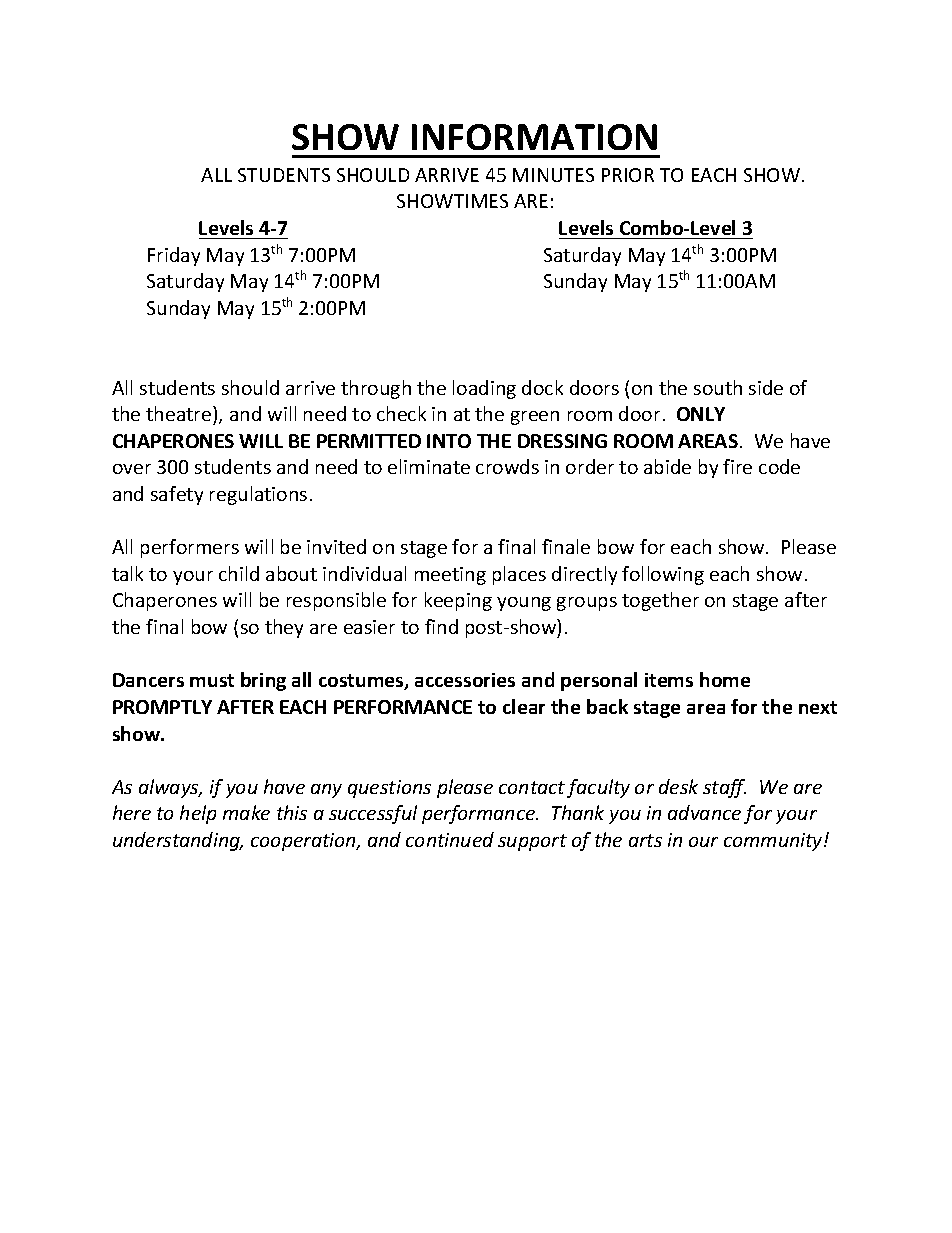 This image has height=1233, width=952. Describe the element at coordinates (660, 601) in the image. I see `together` at that location.
